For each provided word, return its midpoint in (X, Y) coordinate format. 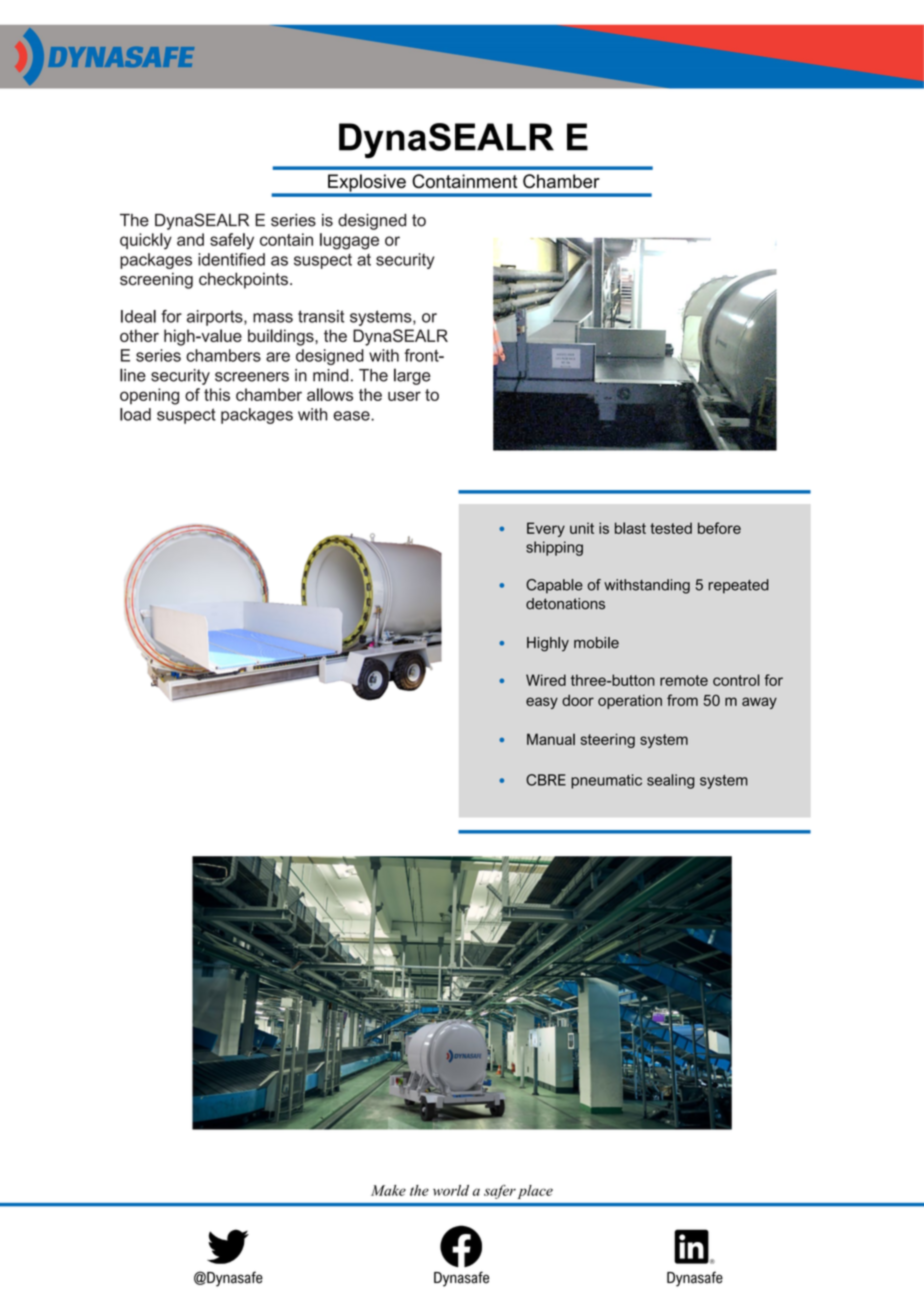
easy (542, 703)
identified (231, 259)
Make (388, 1190)
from (682, 700)
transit (321, 316)
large (412, 376)
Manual (551, 739)
